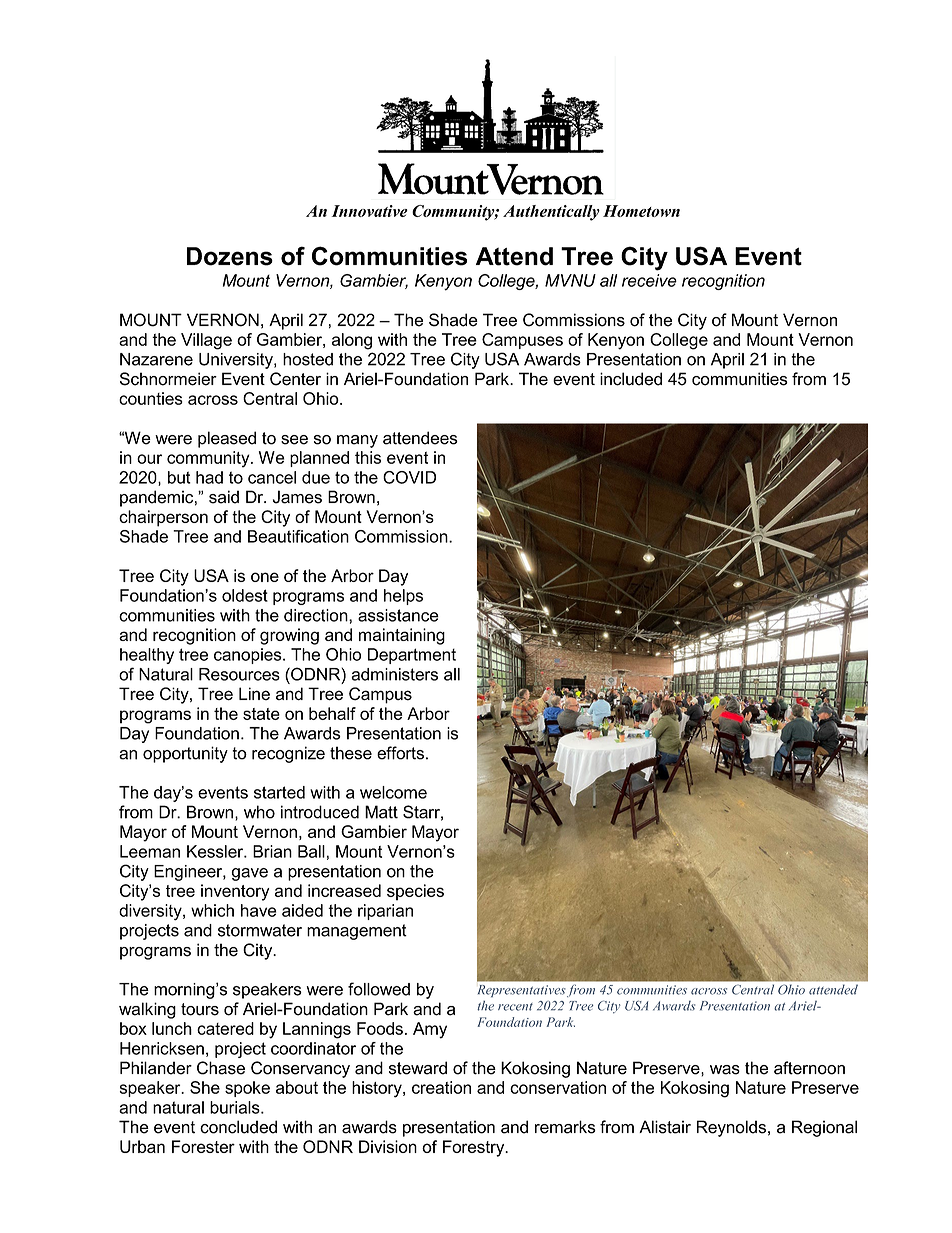 The image size is (952, 1233). Describe the element at coordinates (216, 851) in the page. I see `Kessler` at that location.
